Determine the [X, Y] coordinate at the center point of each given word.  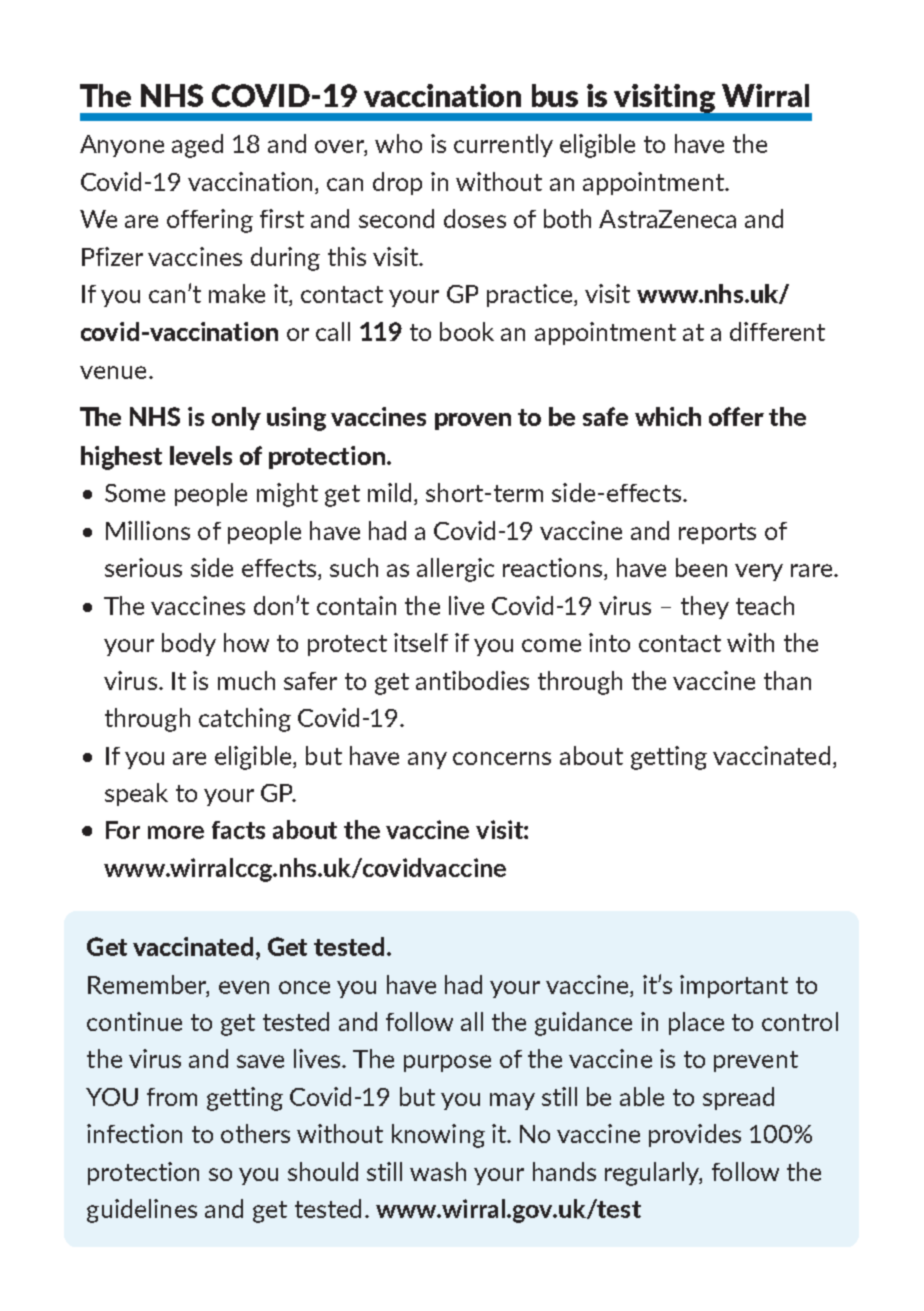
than [787, 680]
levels [201, 455]
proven [473, 421]
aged [197, 146]
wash [438, 1171]
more [176, 832]
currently [503, 145]
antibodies [472, 680]
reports [717, 533]
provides [695, 1135]
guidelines [142, 1211]
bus [555, 95]
